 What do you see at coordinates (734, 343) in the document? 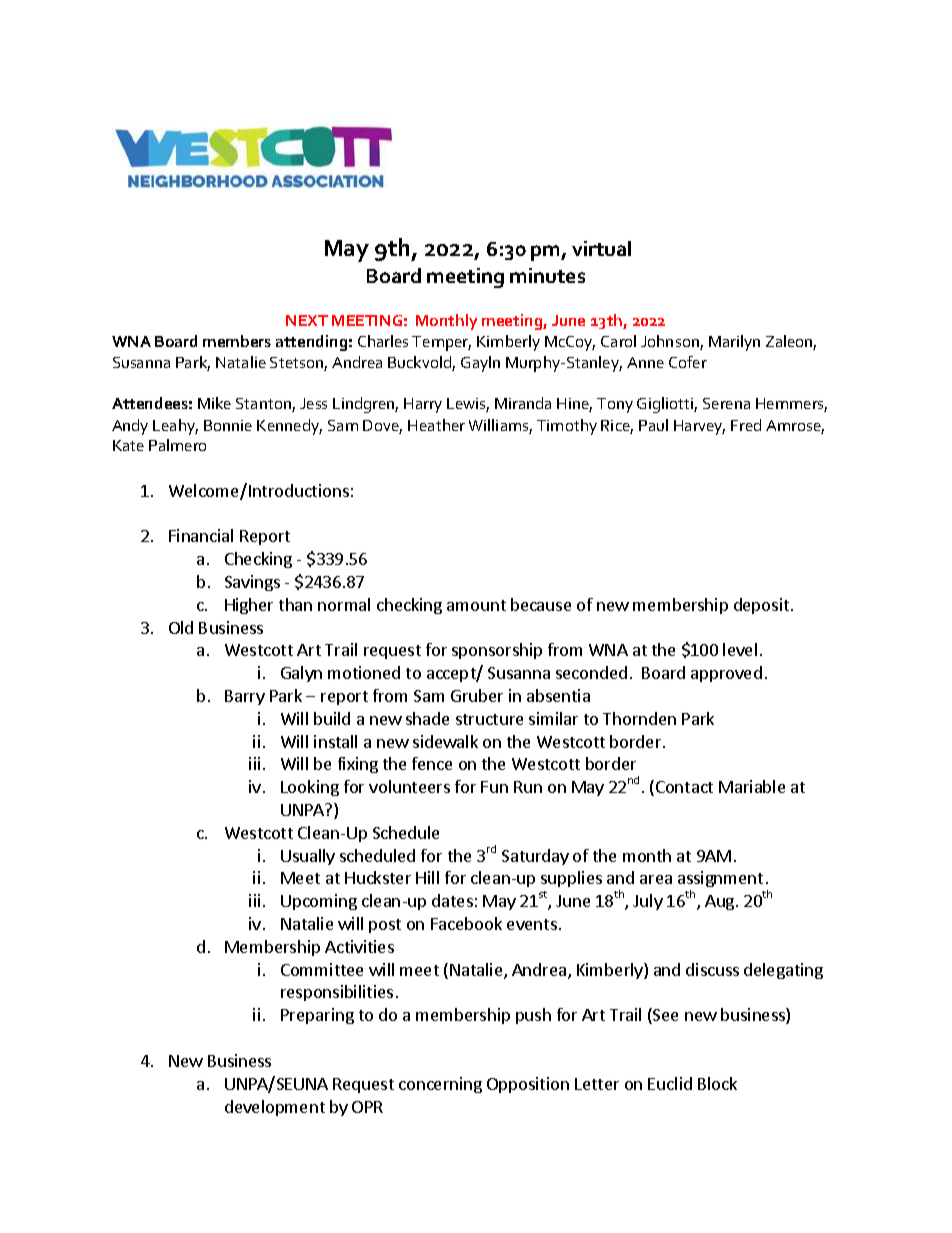
I see `Marilyn` at bounding box center [734, 343].
